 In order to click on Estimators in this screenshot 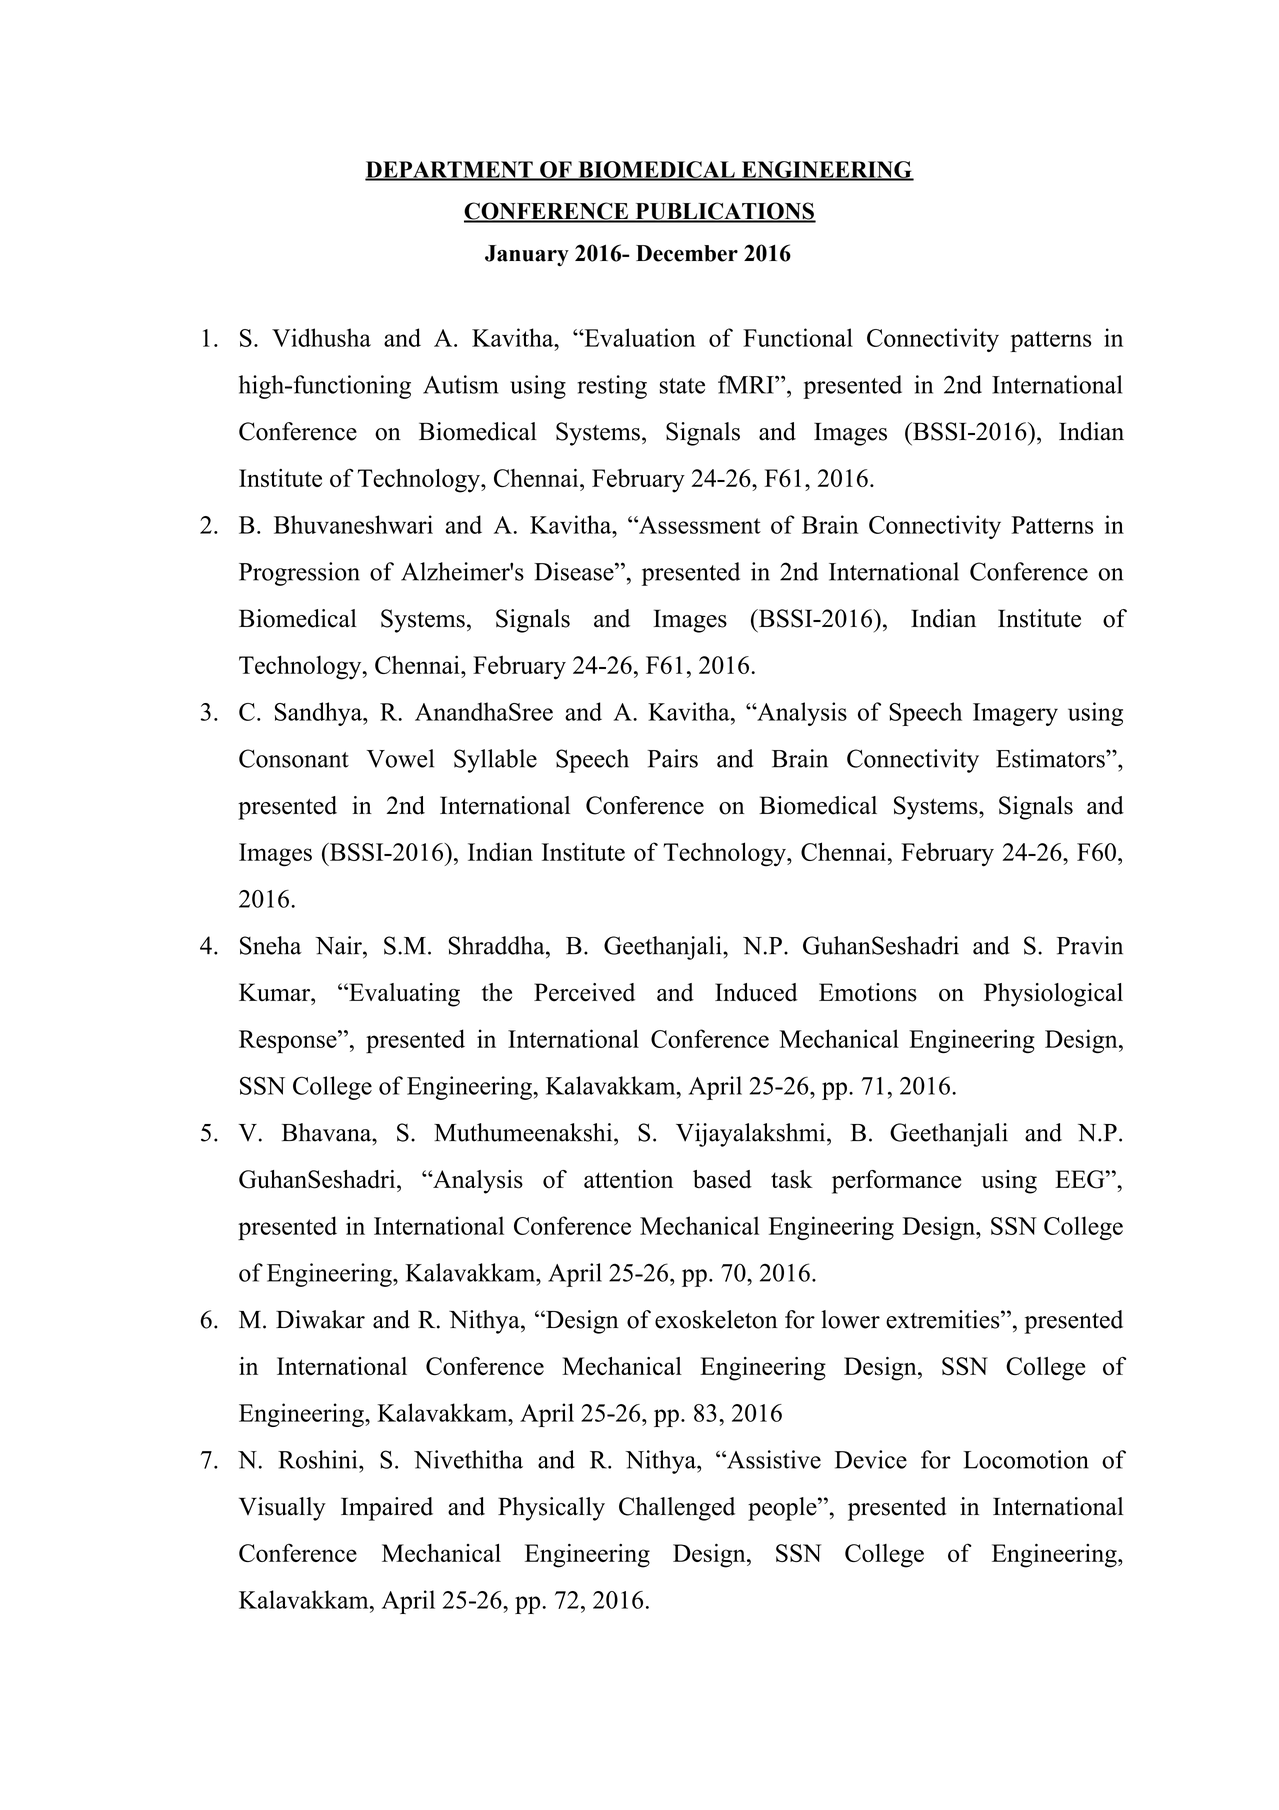, I will do `click(1051, 758)`.
